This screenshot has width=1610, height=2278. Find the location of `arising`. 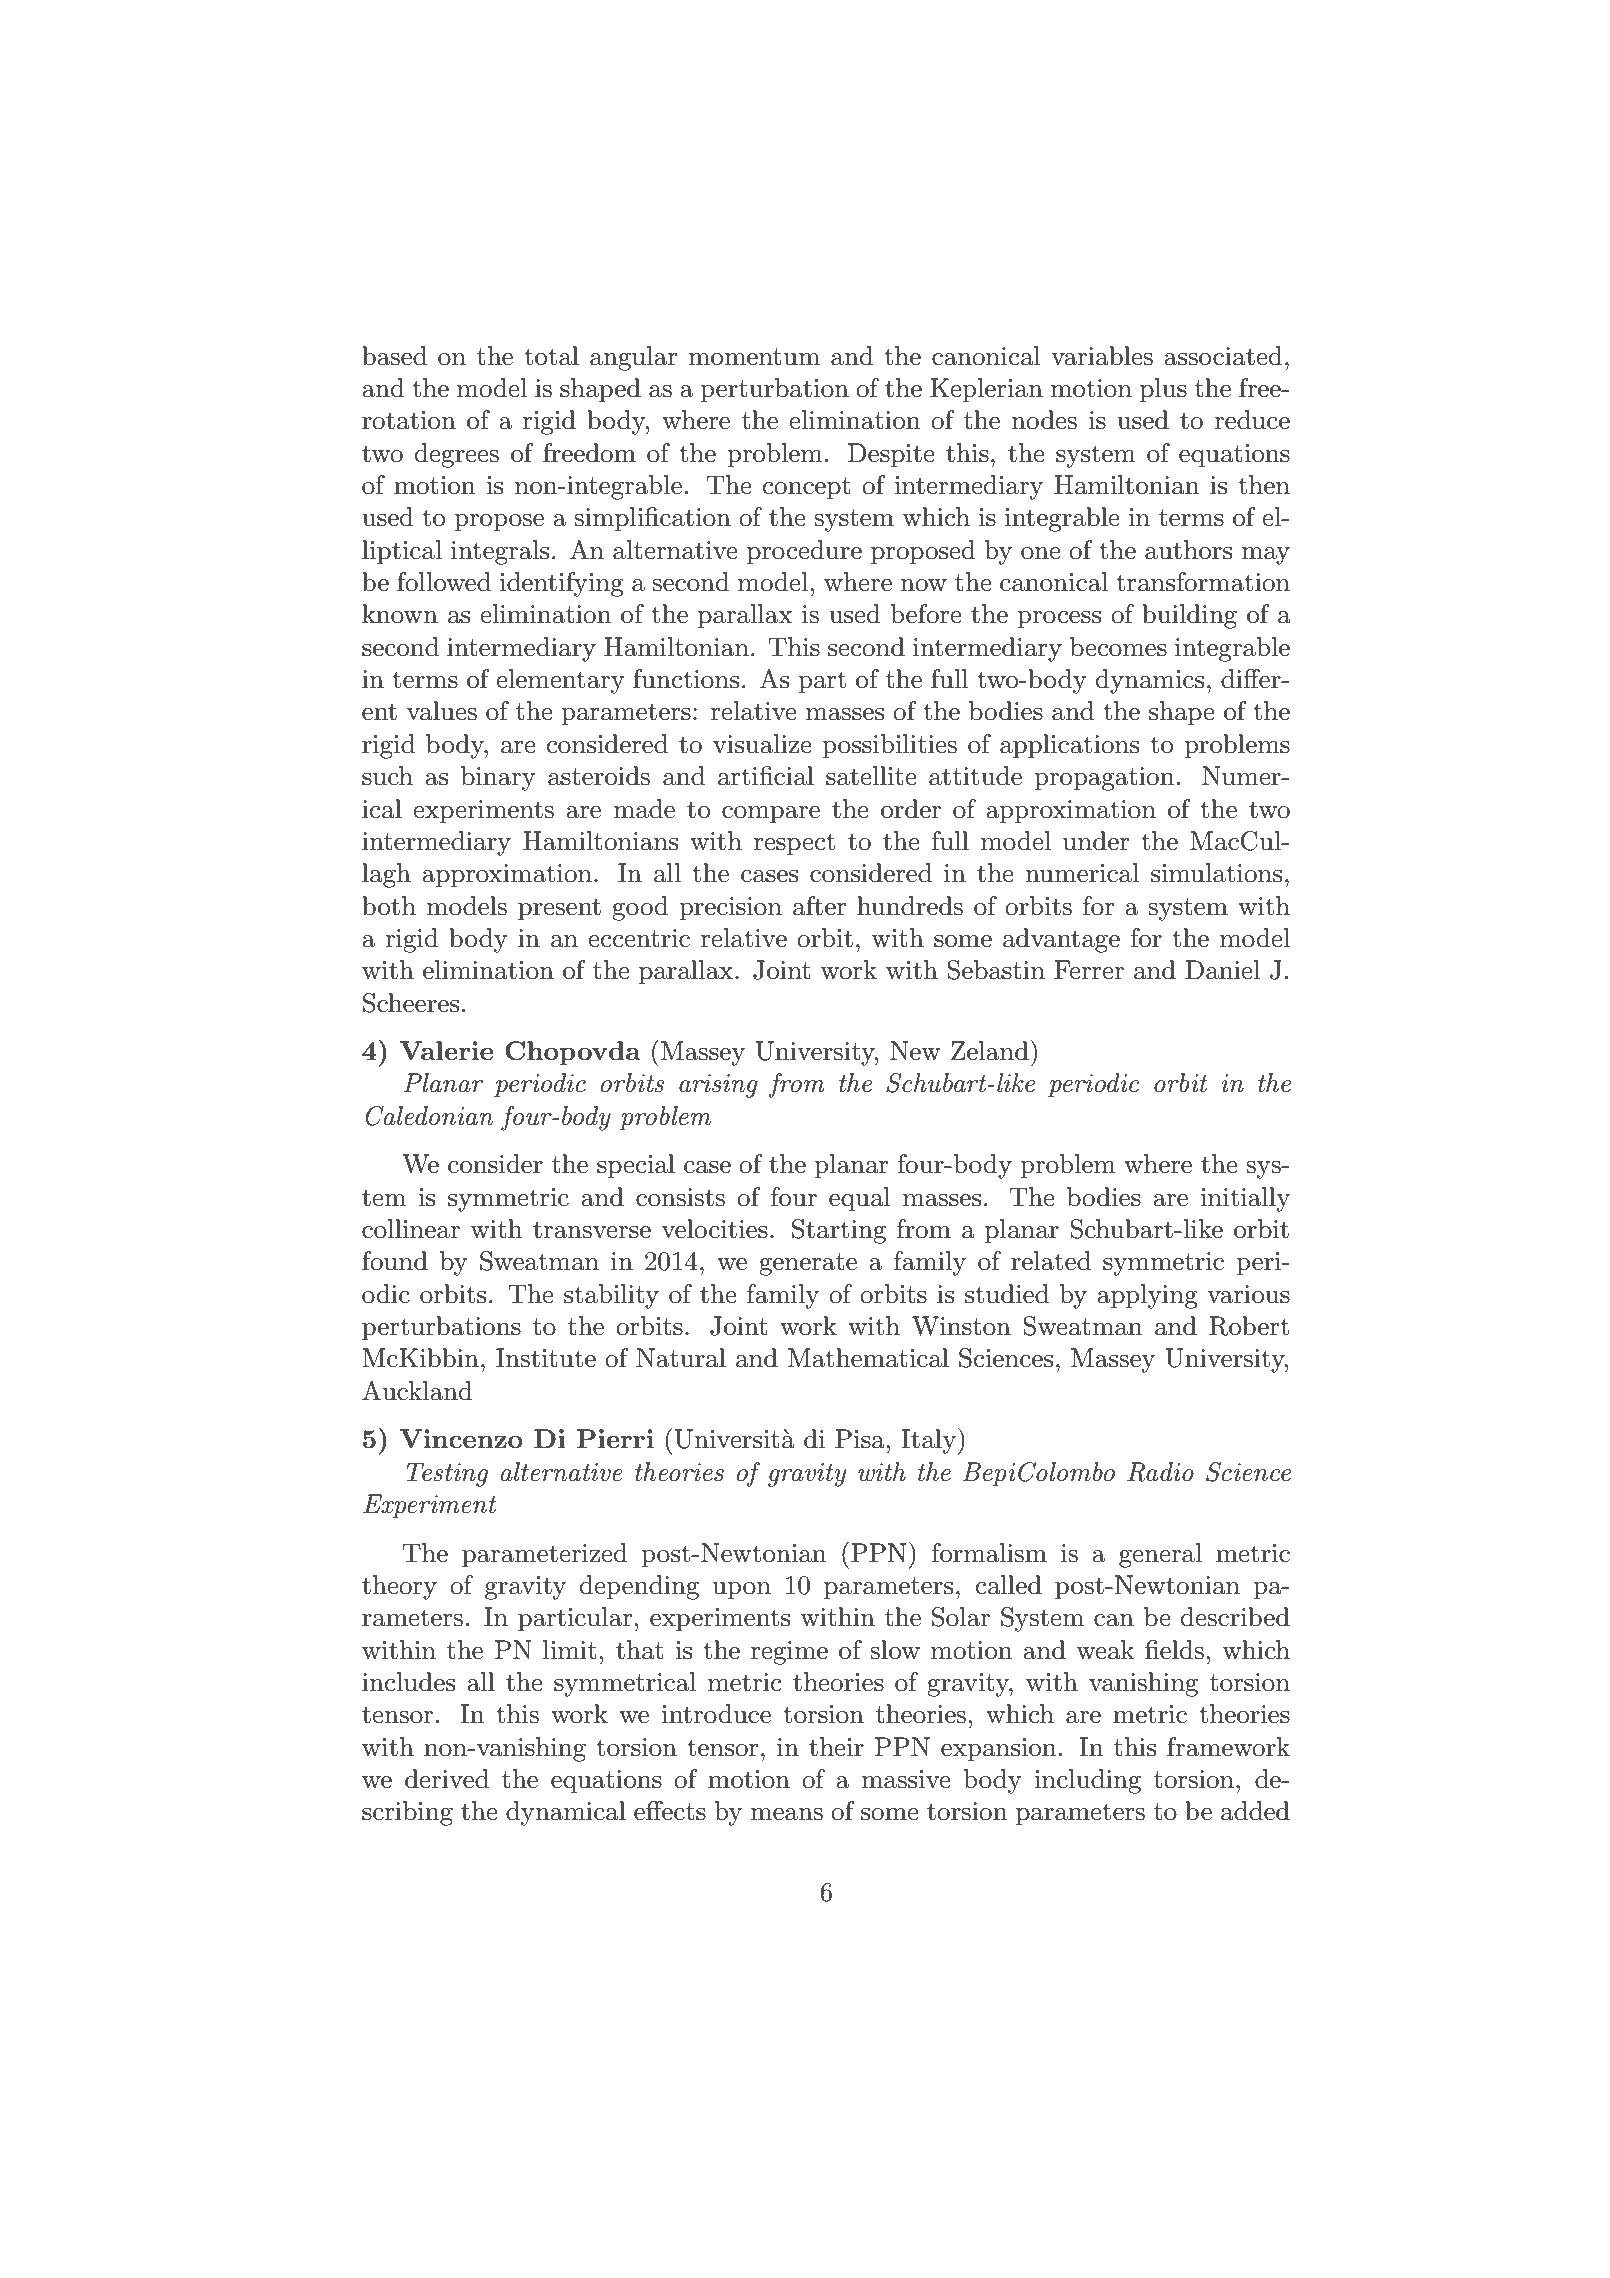

arising is located at coordinates (718, 1086).
